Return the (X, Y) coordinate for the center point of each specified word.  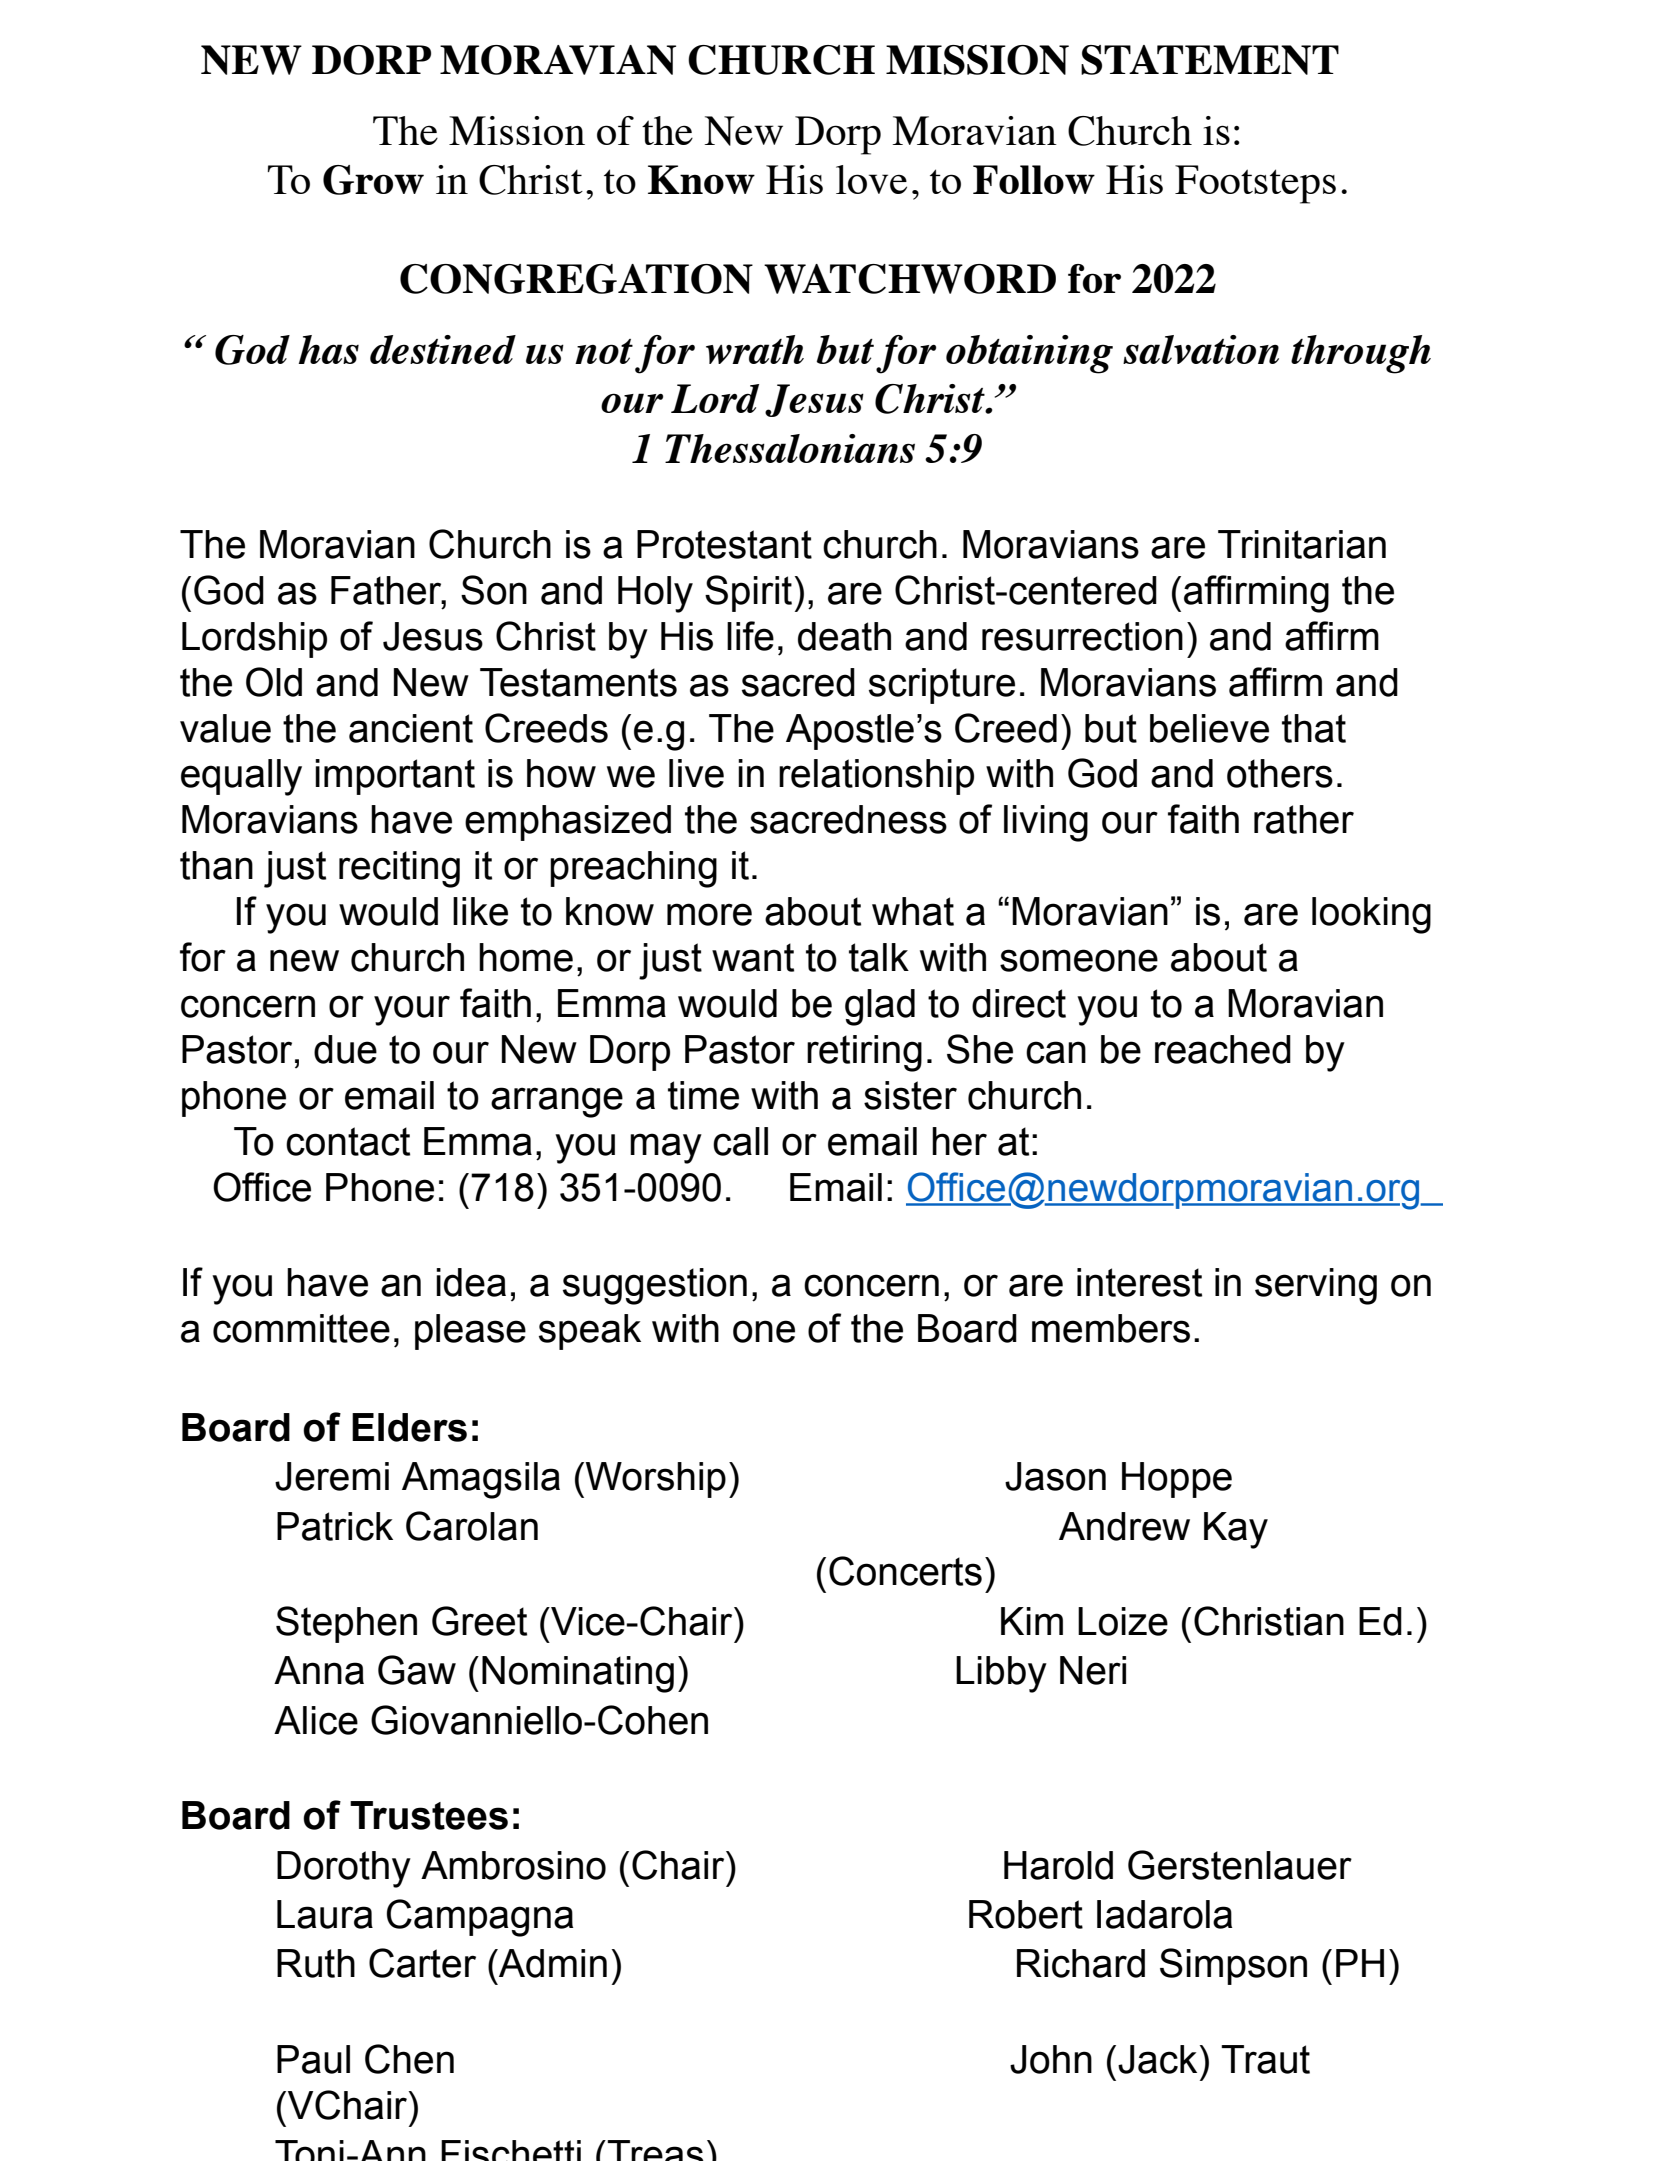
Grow (373, 180)
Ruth (316, 1963)
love (871, 179)
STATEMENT (1210, 60)
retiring (864, 1053)
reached (1223, 1049)
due (345, 1049)
